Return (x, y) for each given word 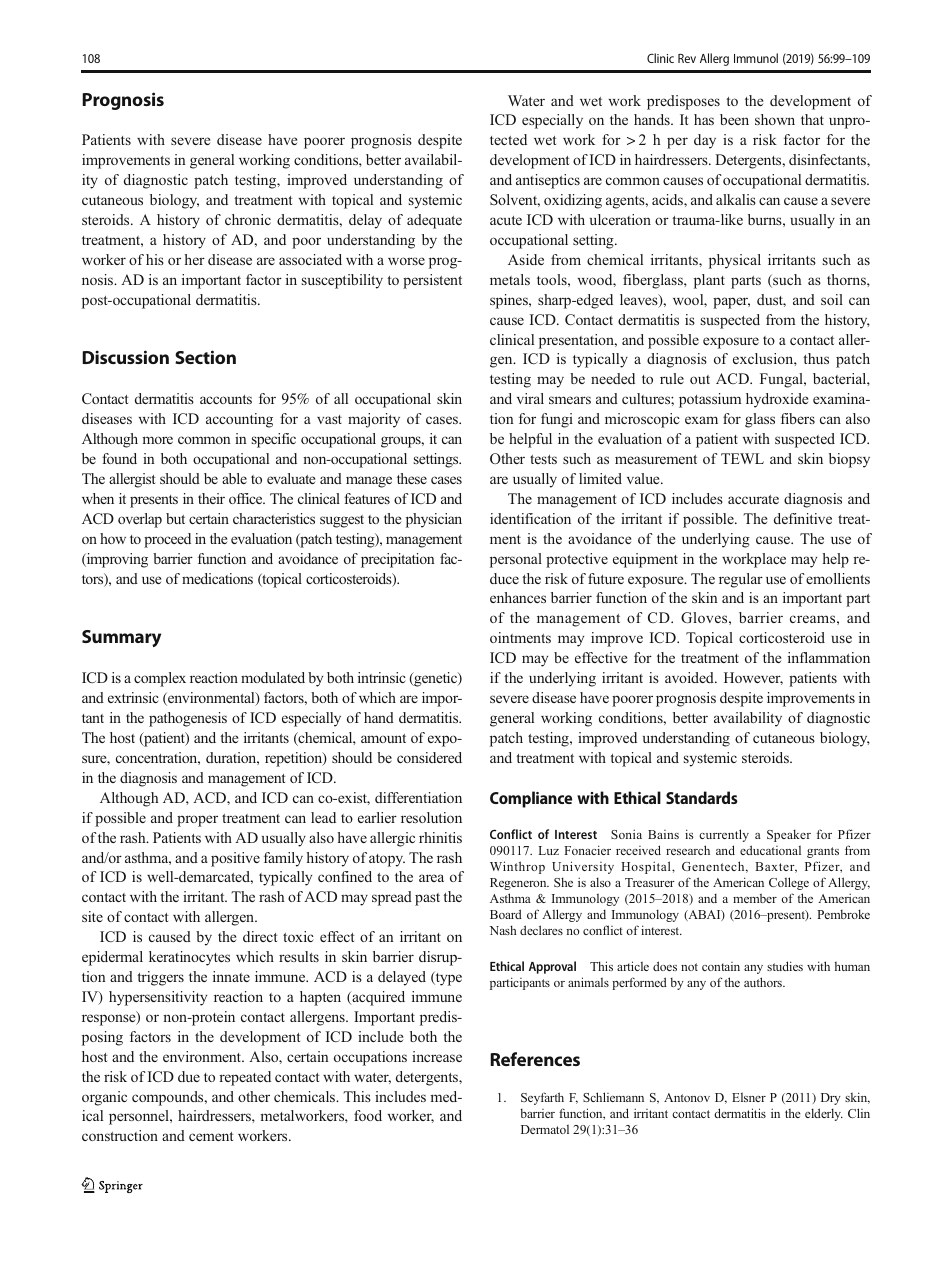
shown (775, 119)
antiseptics (548, 181)
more (157, 440)
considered (429, 757)
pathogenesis (188, 719)
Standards (702, 797)
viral (530, 398)
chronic (248, 219)
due (189, 1076)
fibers (798, 418)
